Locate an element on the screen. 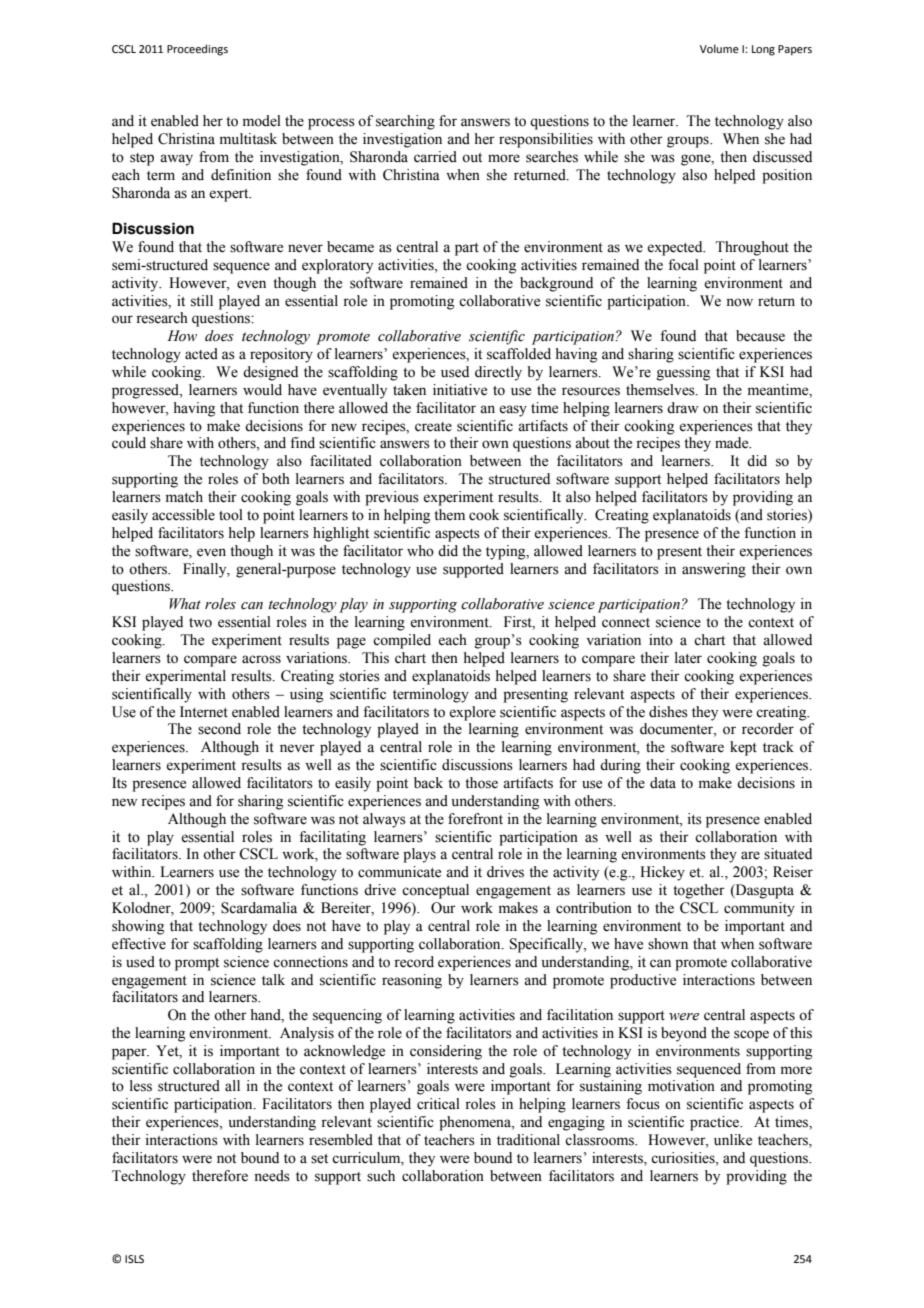 The width and height of the screenshot is (924, 1308). create is located at coordinates (433, 427).
